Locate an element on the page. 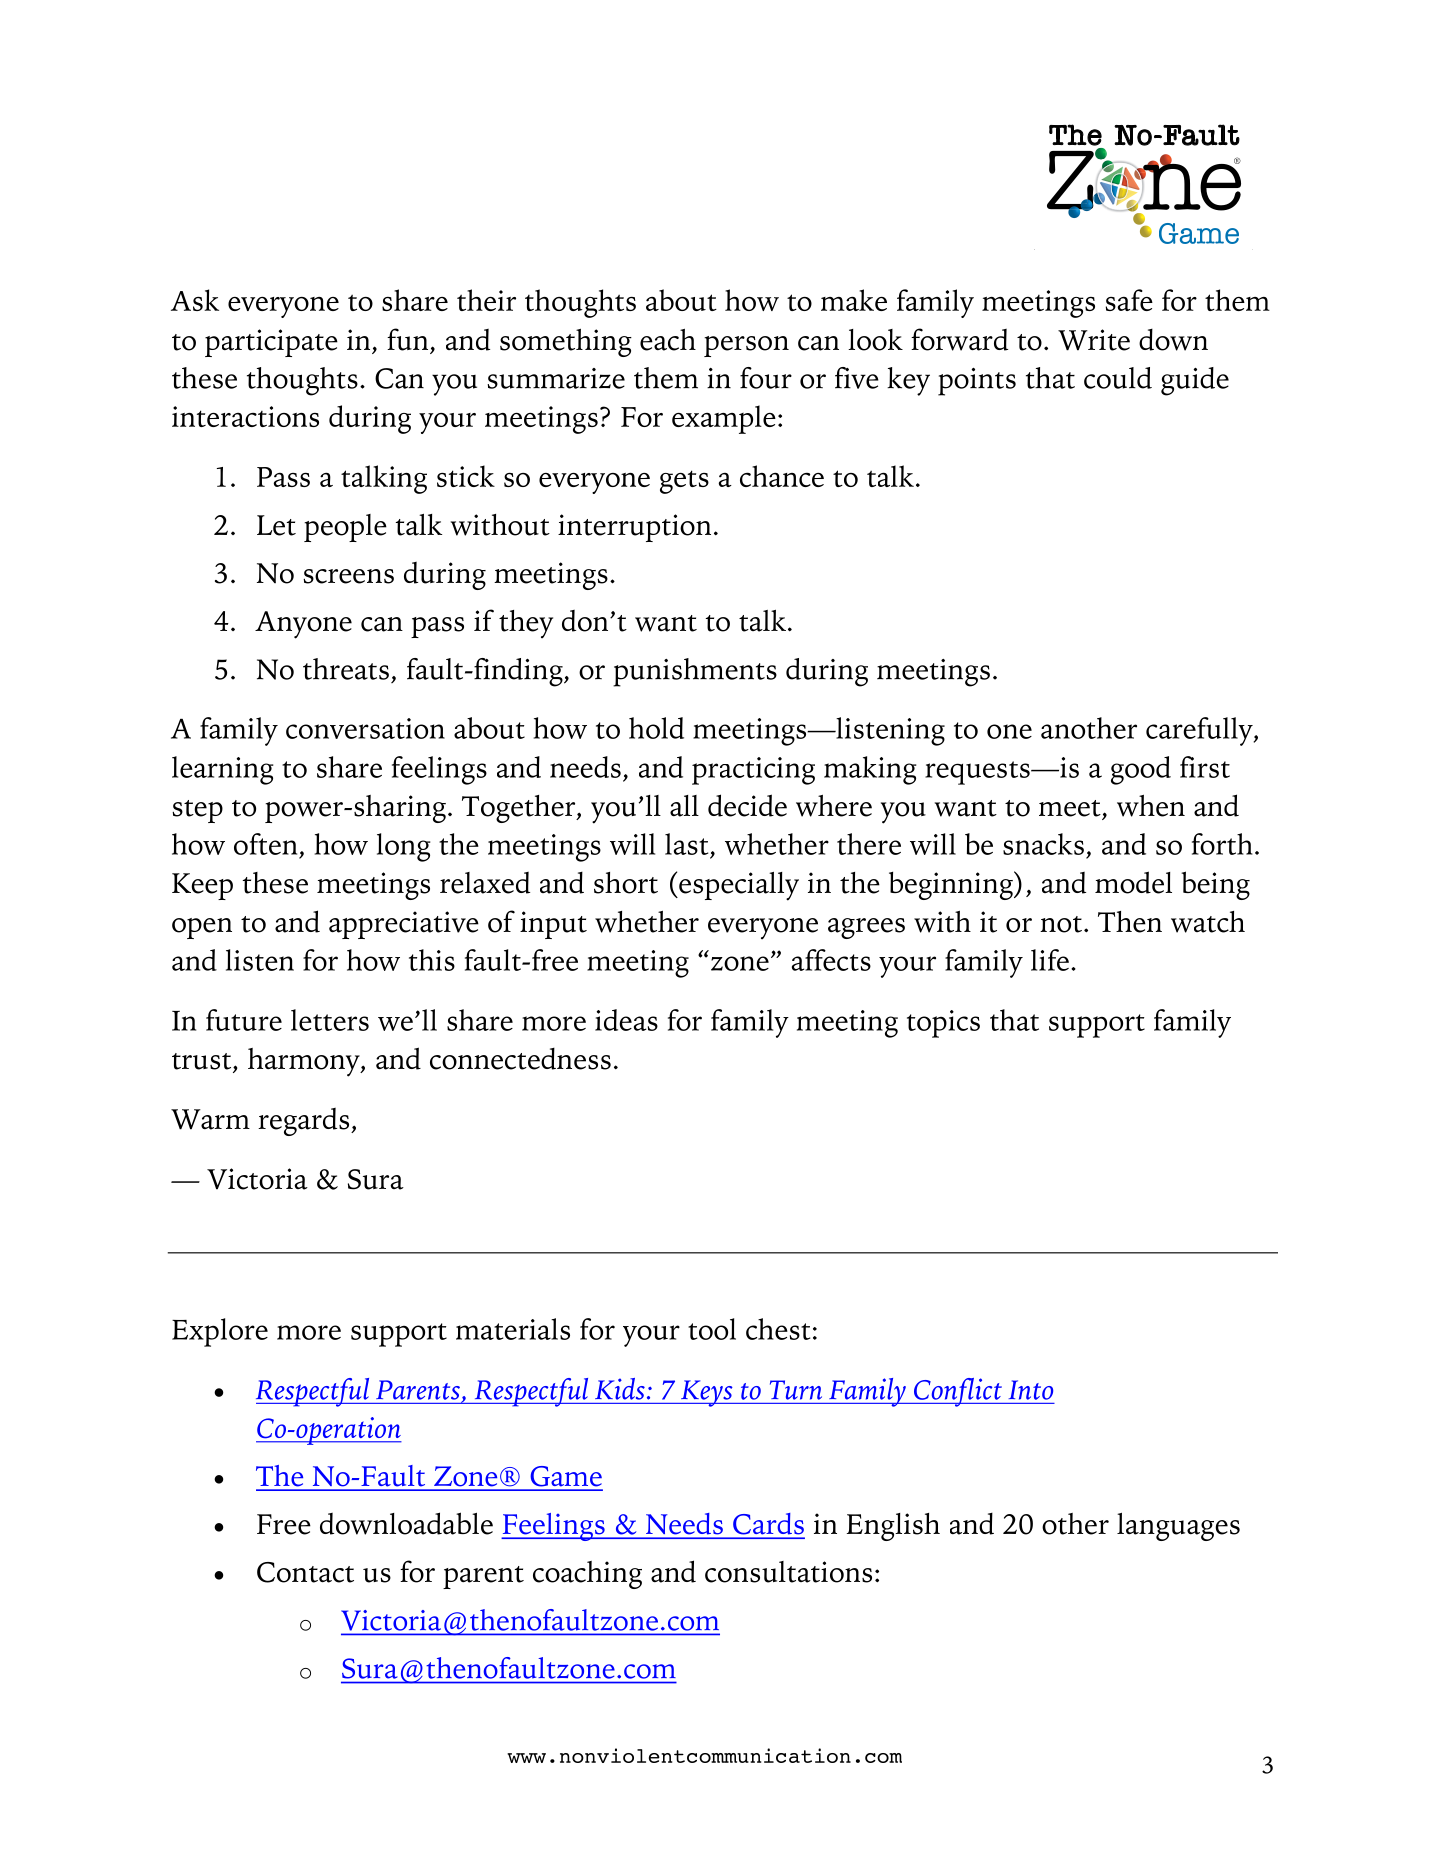 The image size is (1443, 1867). tool is located at coordinates (712, 1329).
